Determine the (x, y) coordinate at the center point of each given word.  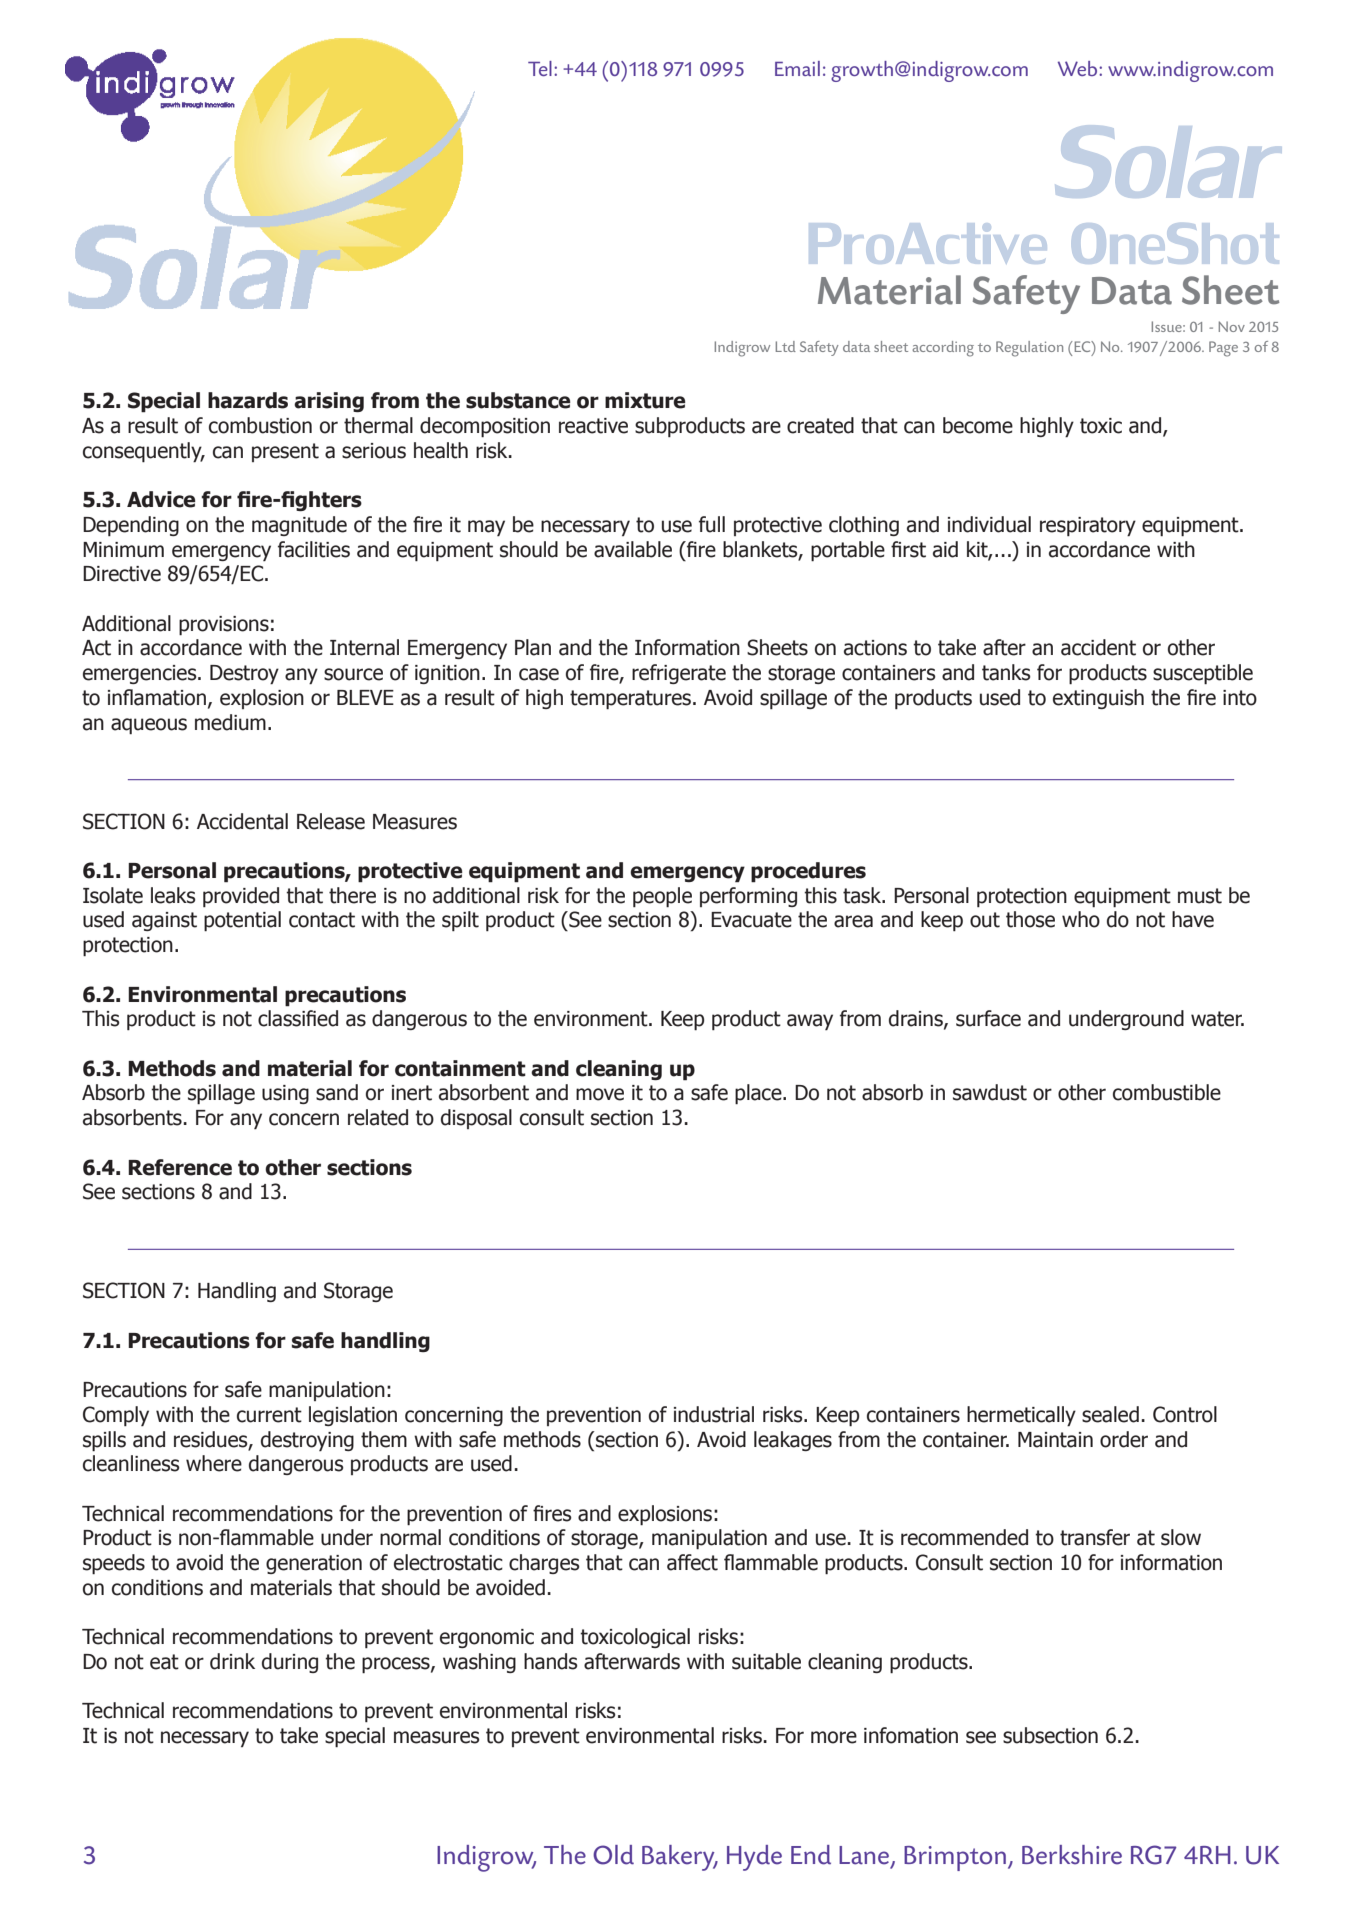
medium (230, 722)
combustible (1167, 1092)
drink (232, 1661)
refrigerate (679, 674)
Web (1079, 68)
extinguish (1098, 699)
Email (797, 68)
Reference (180, 1167)
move (600, 1094)
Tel (540, 68)
